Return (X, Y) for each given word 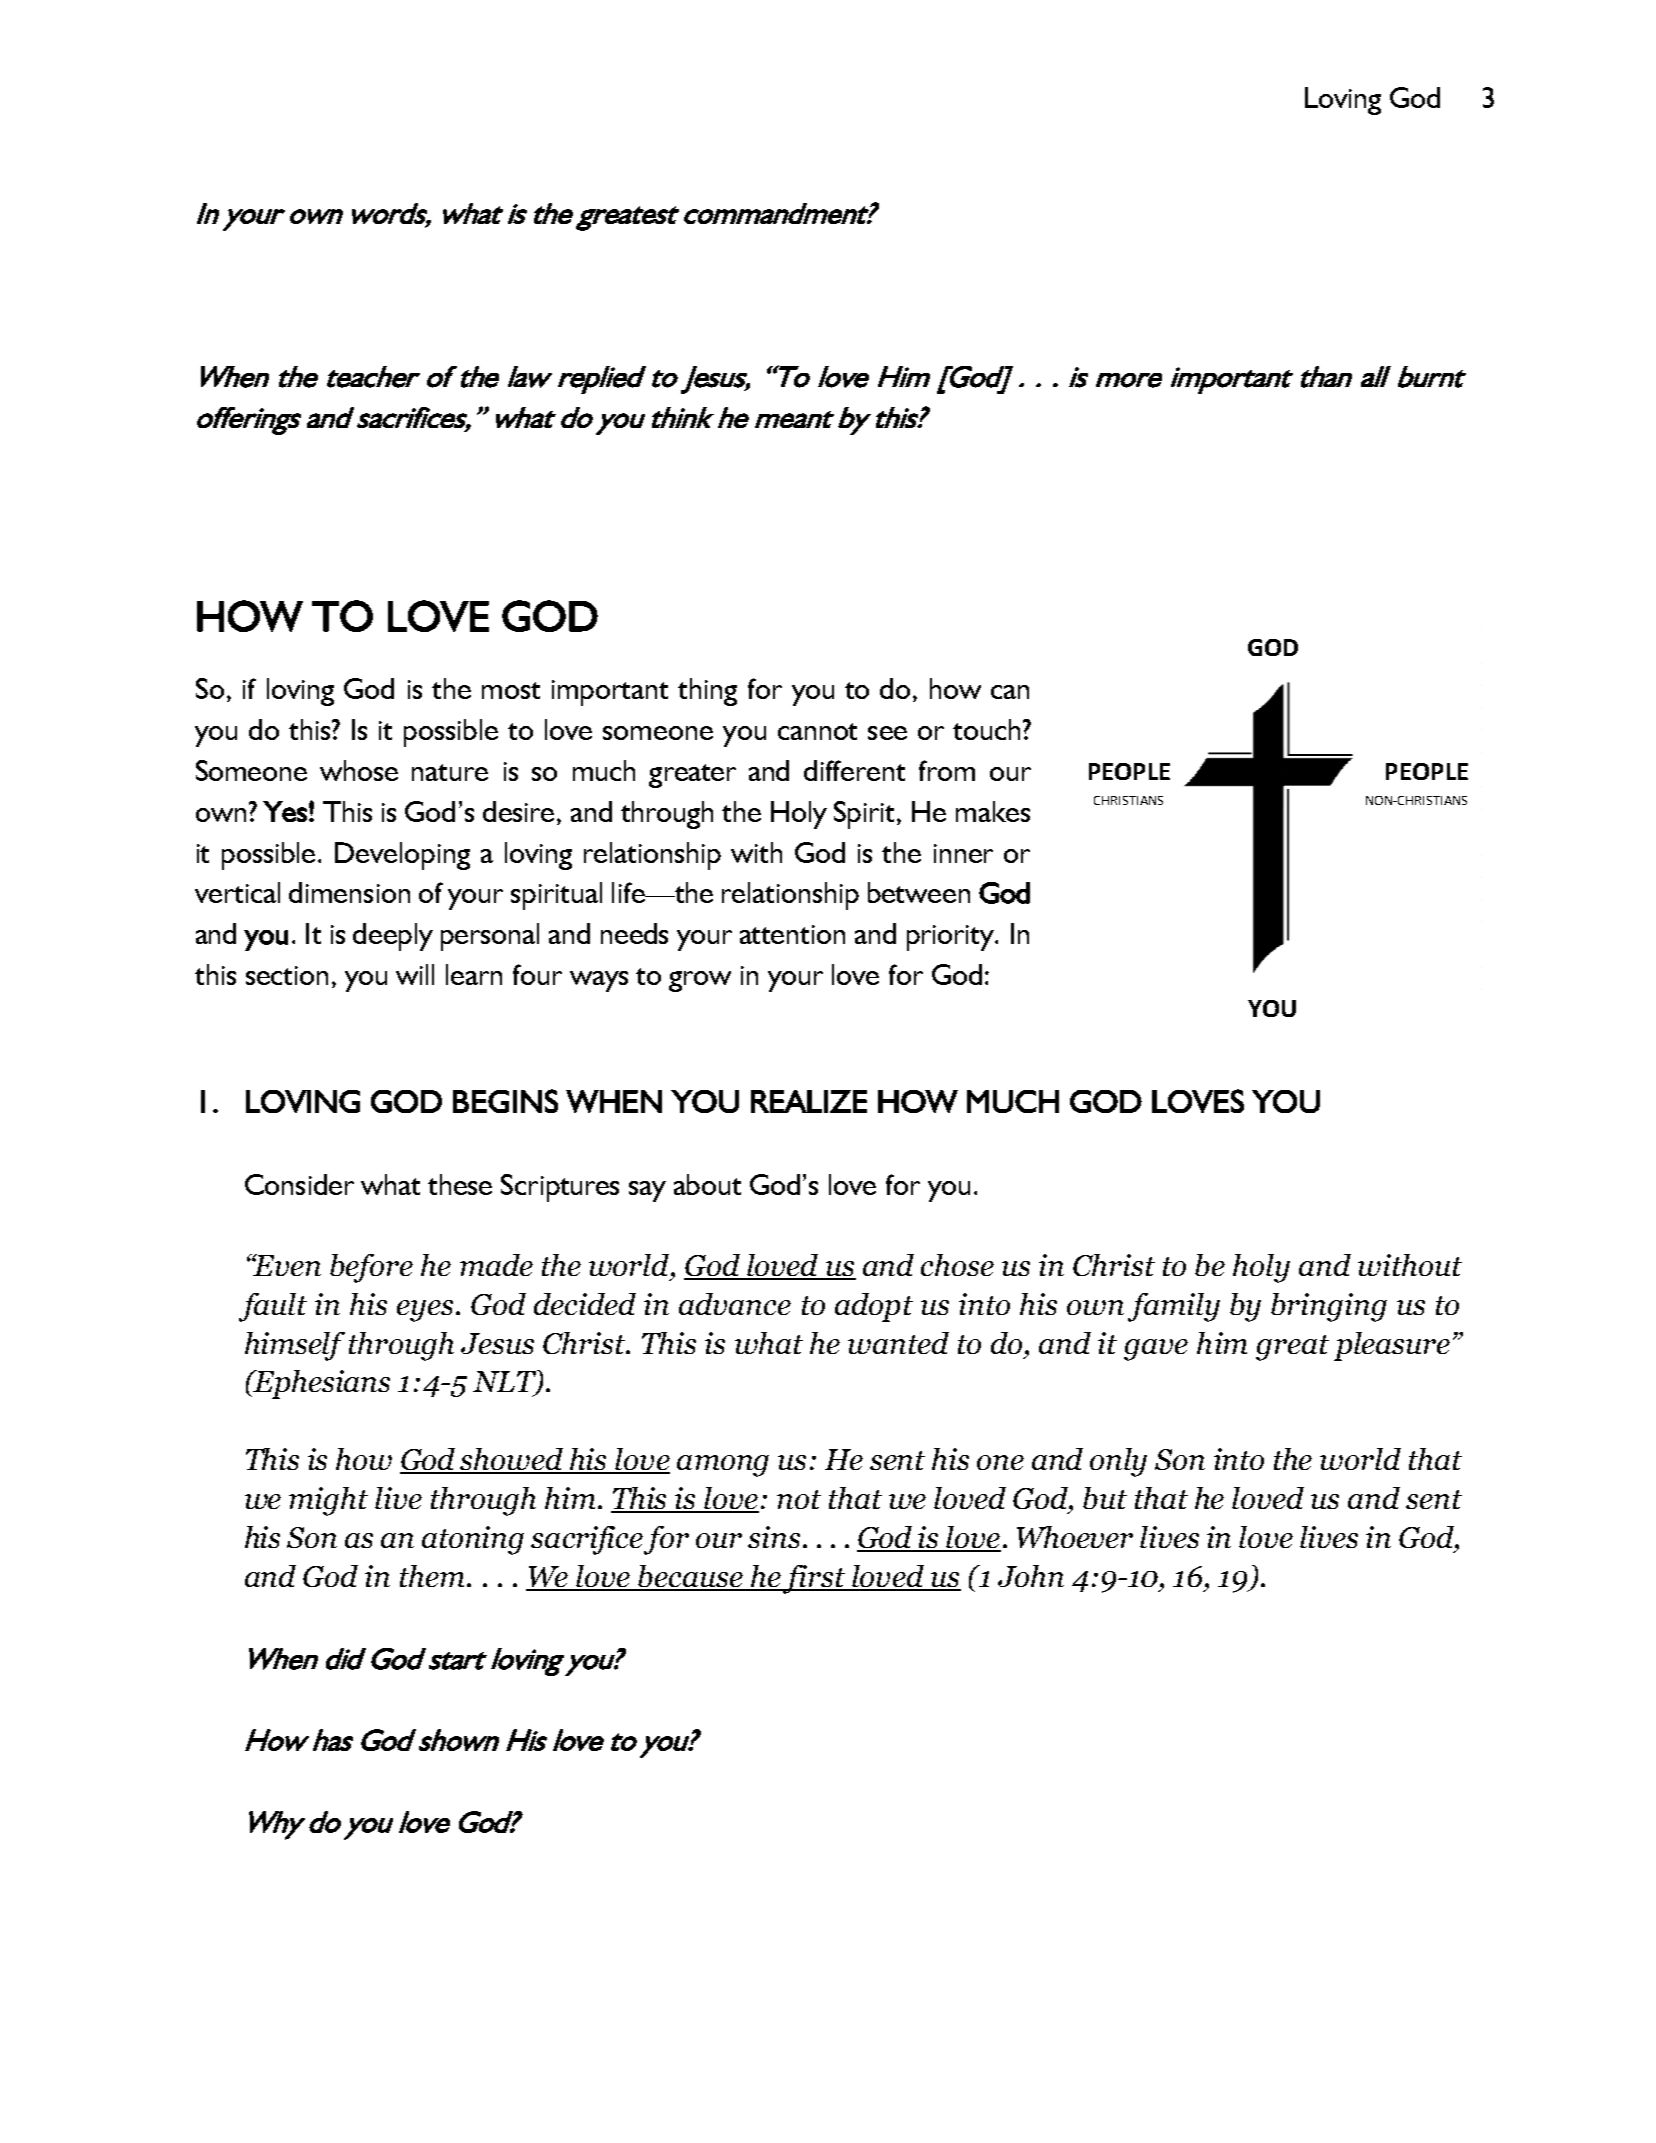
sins (774, 1537)
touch (986, 729)
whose (359, 770)
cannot (817, 731)
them (432, 1576)
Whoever (1075, 1537)
